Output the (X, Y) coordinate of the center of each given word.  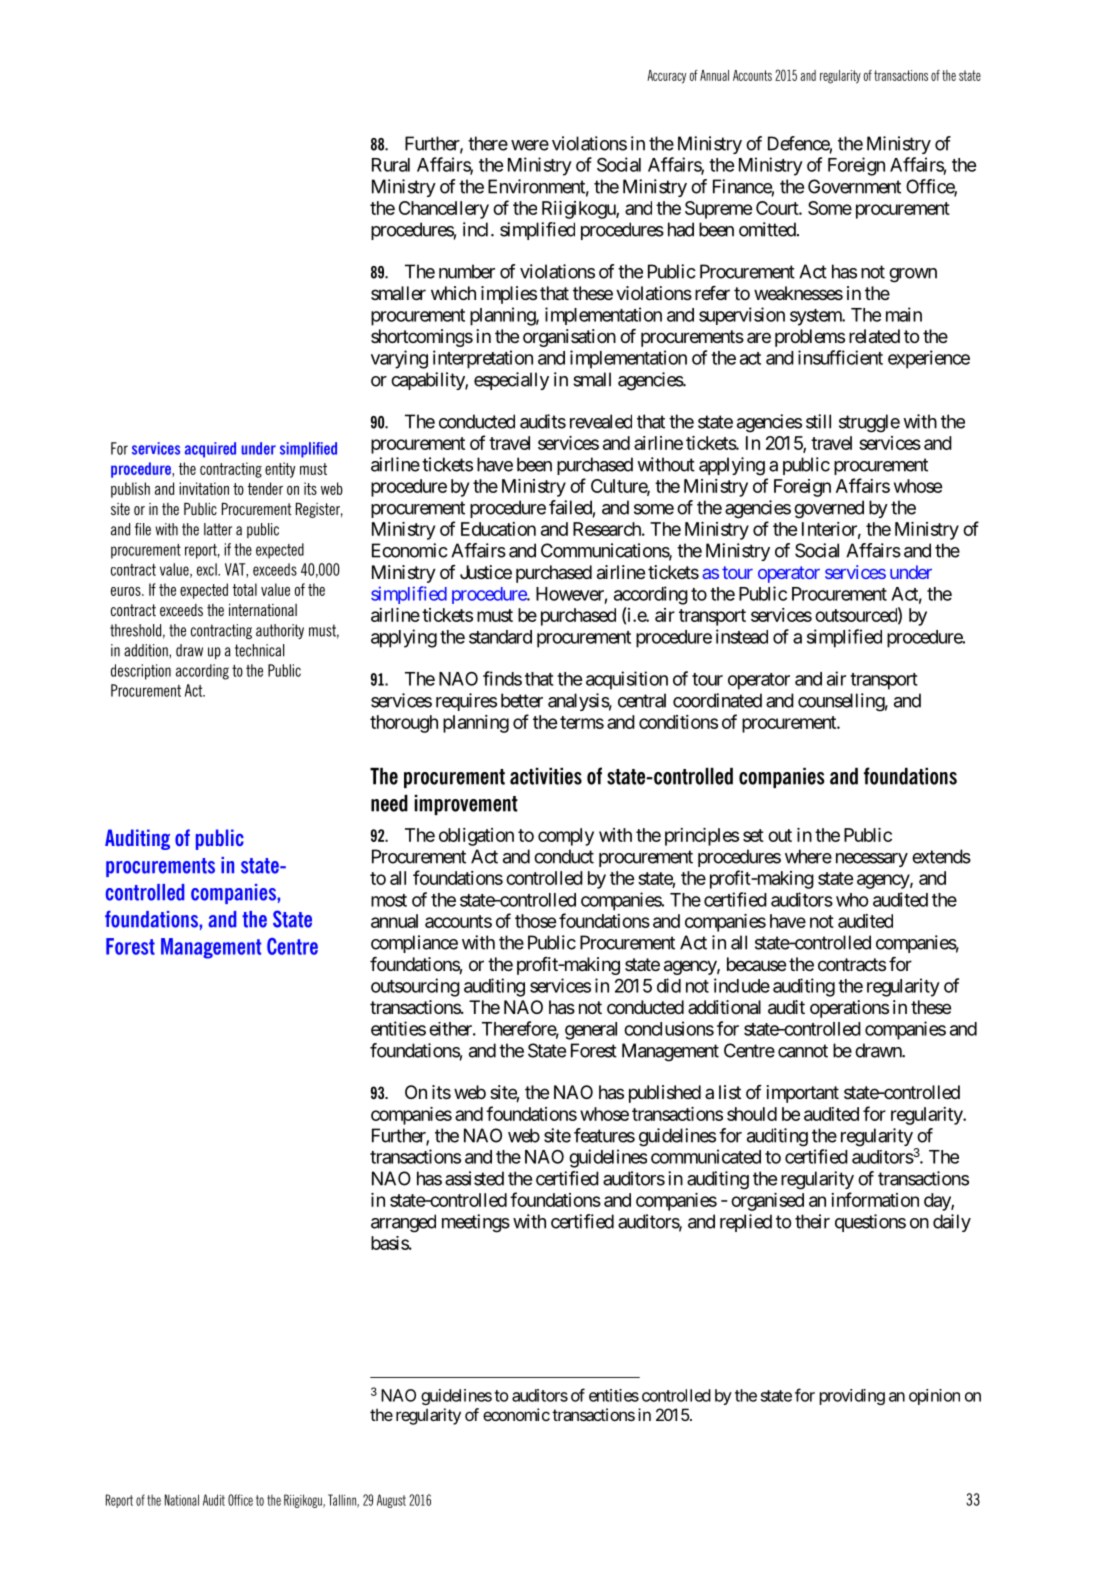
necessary (872, 860)
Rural (391, 165)
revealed (601, 421)
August (391, 1501)
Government (854, 186)
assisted (474, 1178)
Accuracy (666, 77)
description (141, 672)
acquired (210, 450)
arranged (403, 1223)
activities (546, 776)
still (818, 421)
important (803, 1094)
